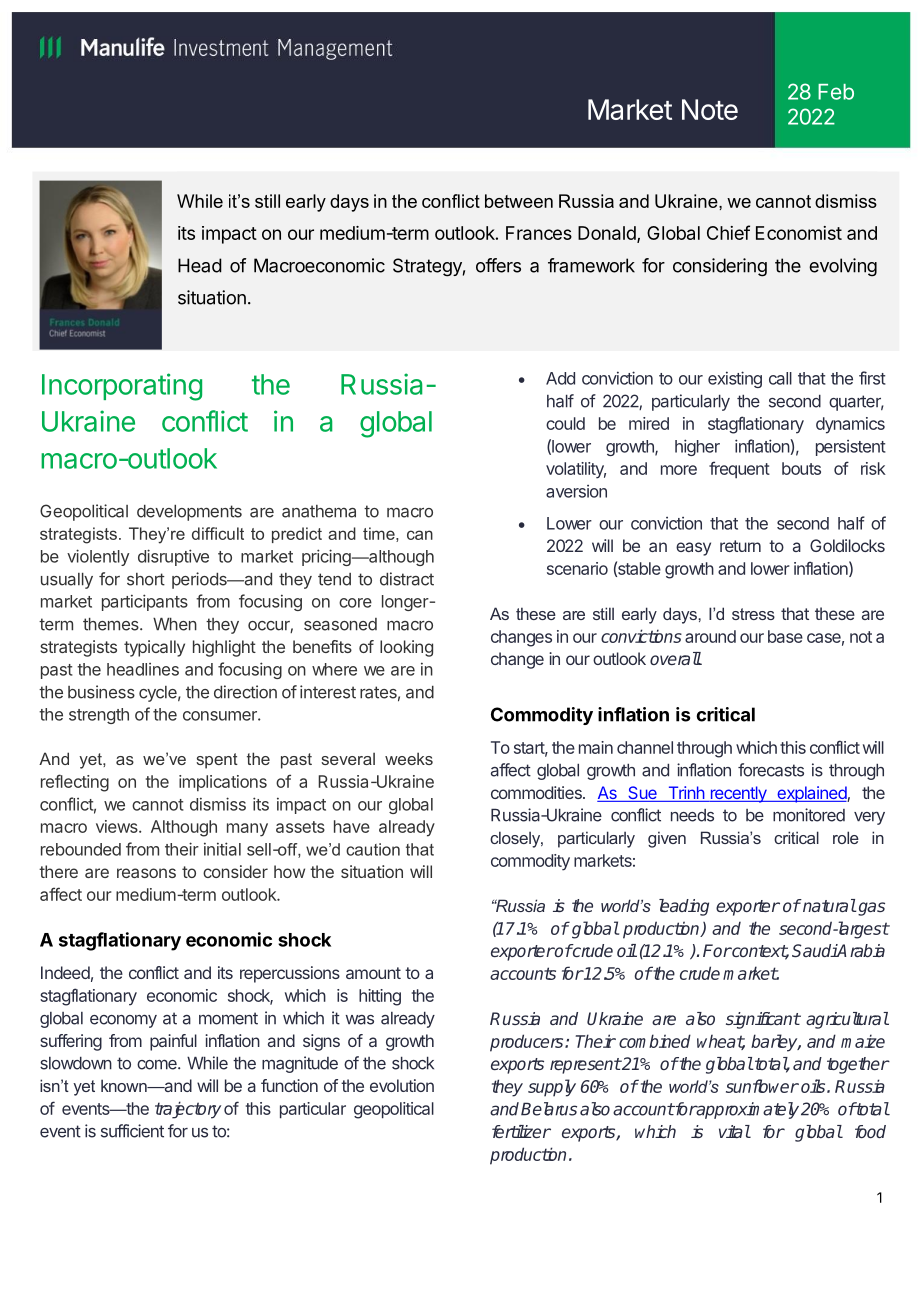 The width and height of the screenshot is (924, 1308). Describe the element at coordinates (519, 201) in the screenshot. I see `between` at that location.
